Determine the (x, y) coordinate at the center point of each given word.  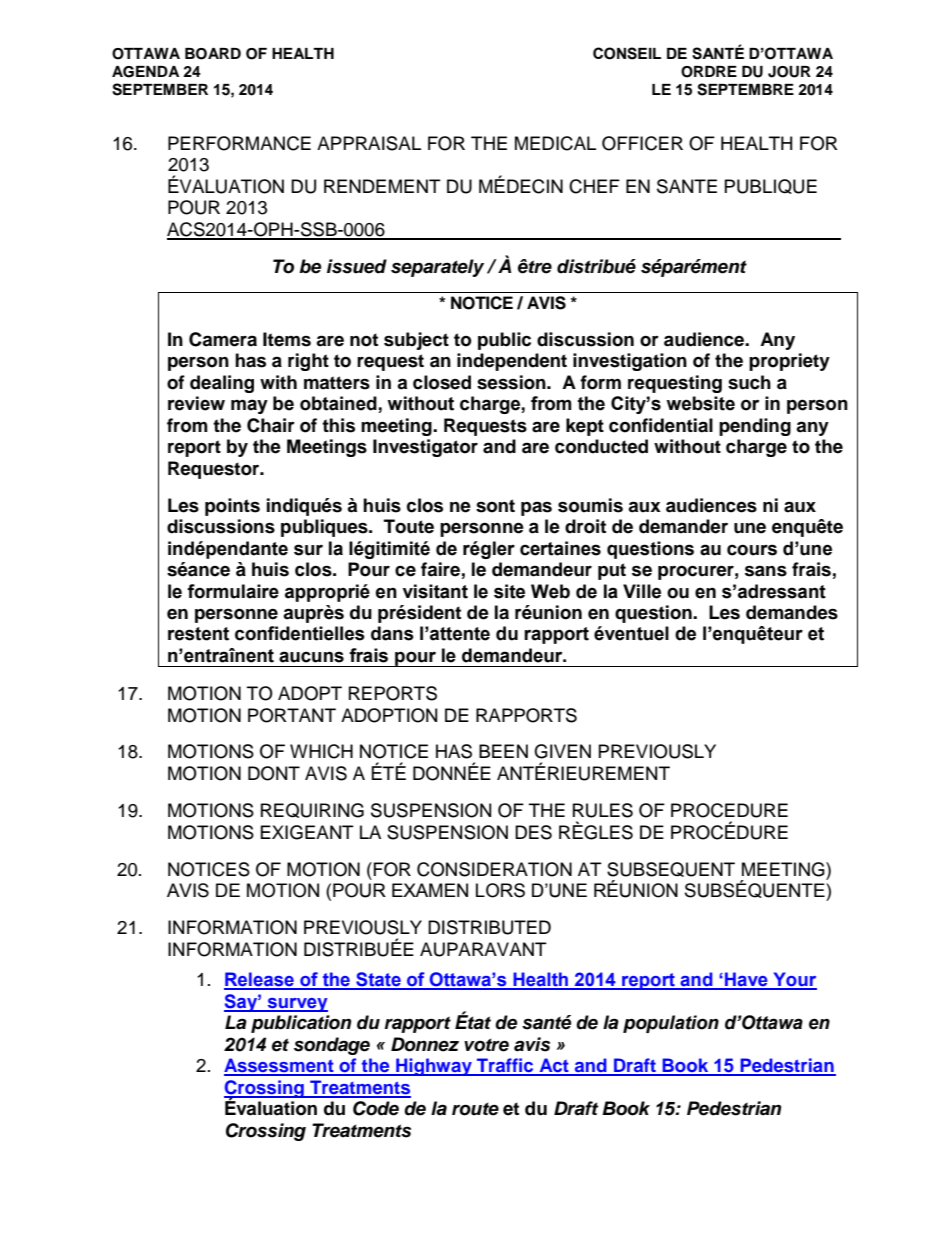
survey (296, 1005)
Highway (434, 1067)
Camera (223, 339)
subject (416, 341)
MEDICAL (555, 143)
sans (766, 571)
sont (495, 506)
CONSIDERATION (494, 869)
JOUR (789, 72)
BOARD (213, 54)
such (749, 382)
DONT (274, 773)
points (232, 507)
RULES (603, 810)
